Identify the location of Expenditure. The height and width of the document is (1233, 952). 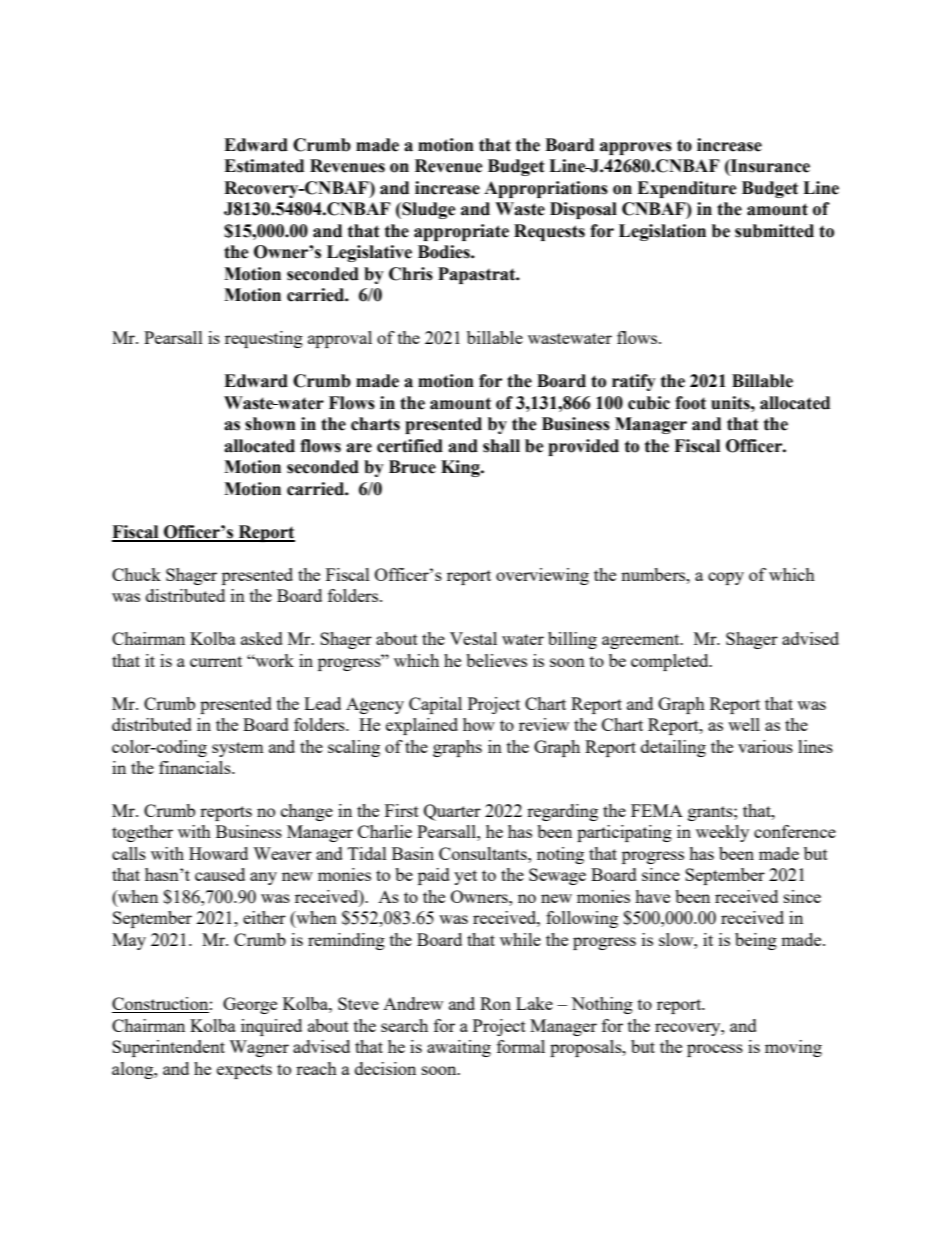
(687, 189).
